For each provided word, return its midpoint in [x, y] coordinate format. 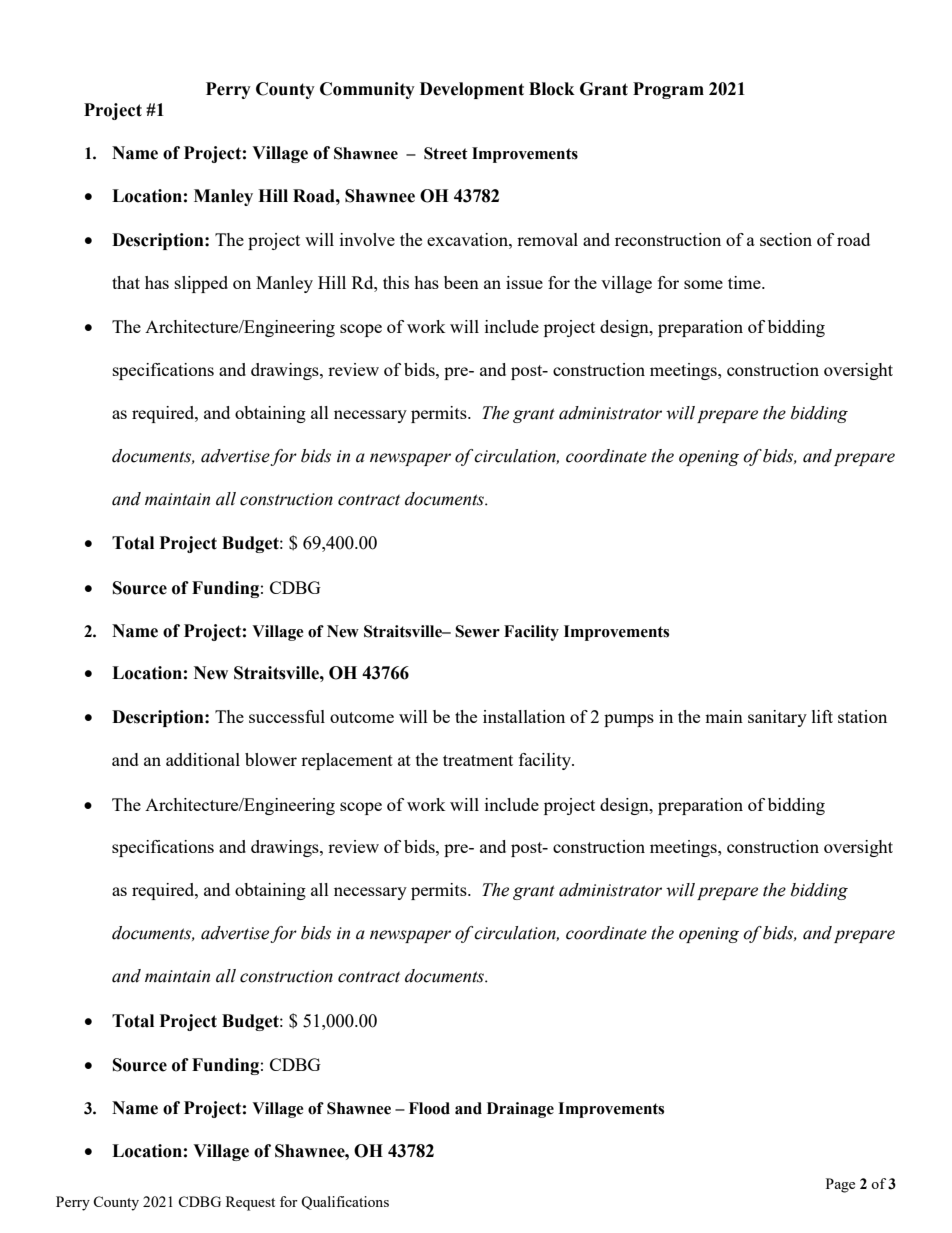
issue [524, 282]
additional [203, 759]
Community [367, 90]
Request [250, 1203]
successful [287, 716]
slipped [201, 284]
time [745, 282]
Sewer [477, 631]
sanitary [777, 718]
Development [472, 90]
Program [668, 90]
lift [822, 716]
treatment [478, 760]
